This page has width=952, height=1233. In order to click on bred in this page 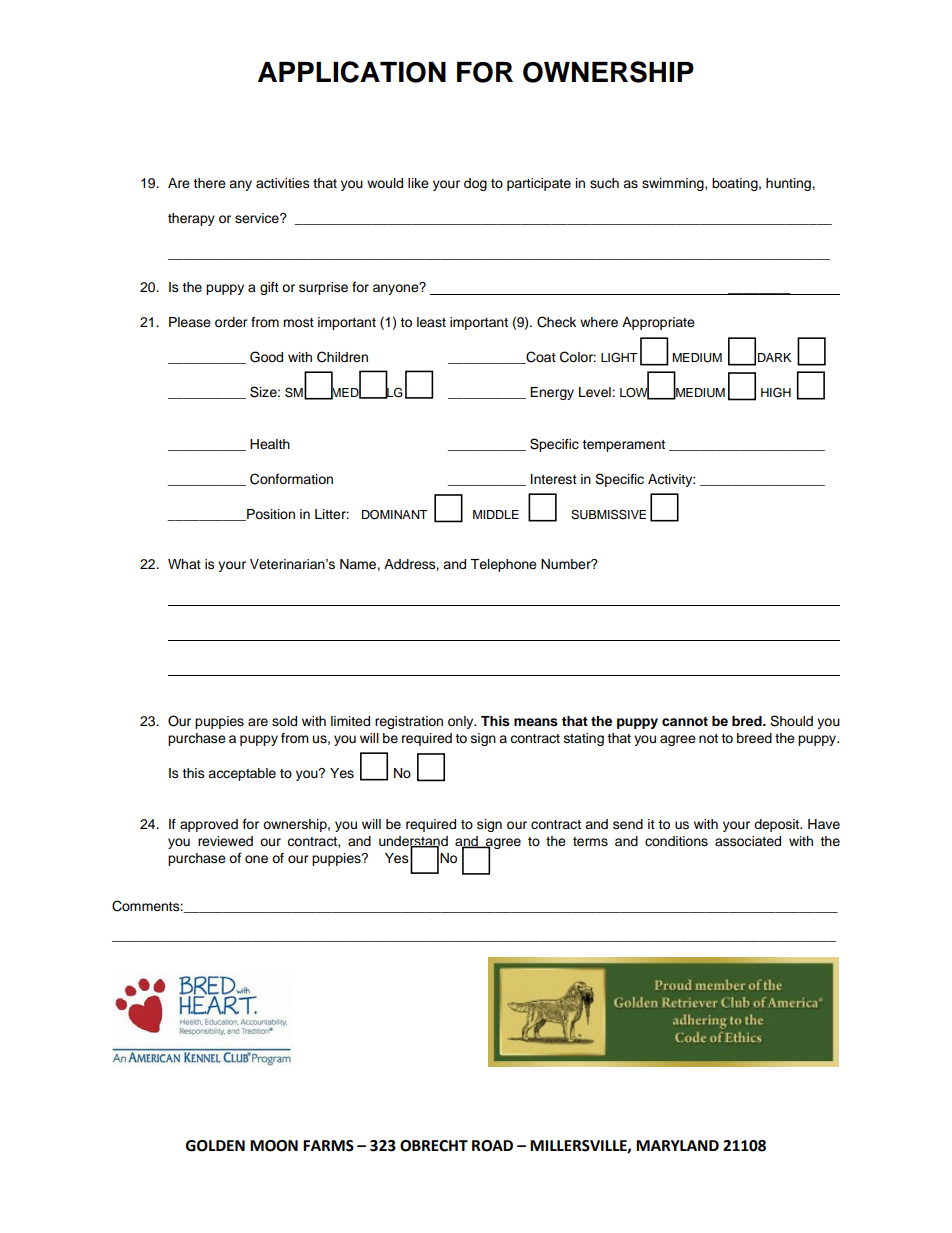, I will do `click(748, 721)`.
